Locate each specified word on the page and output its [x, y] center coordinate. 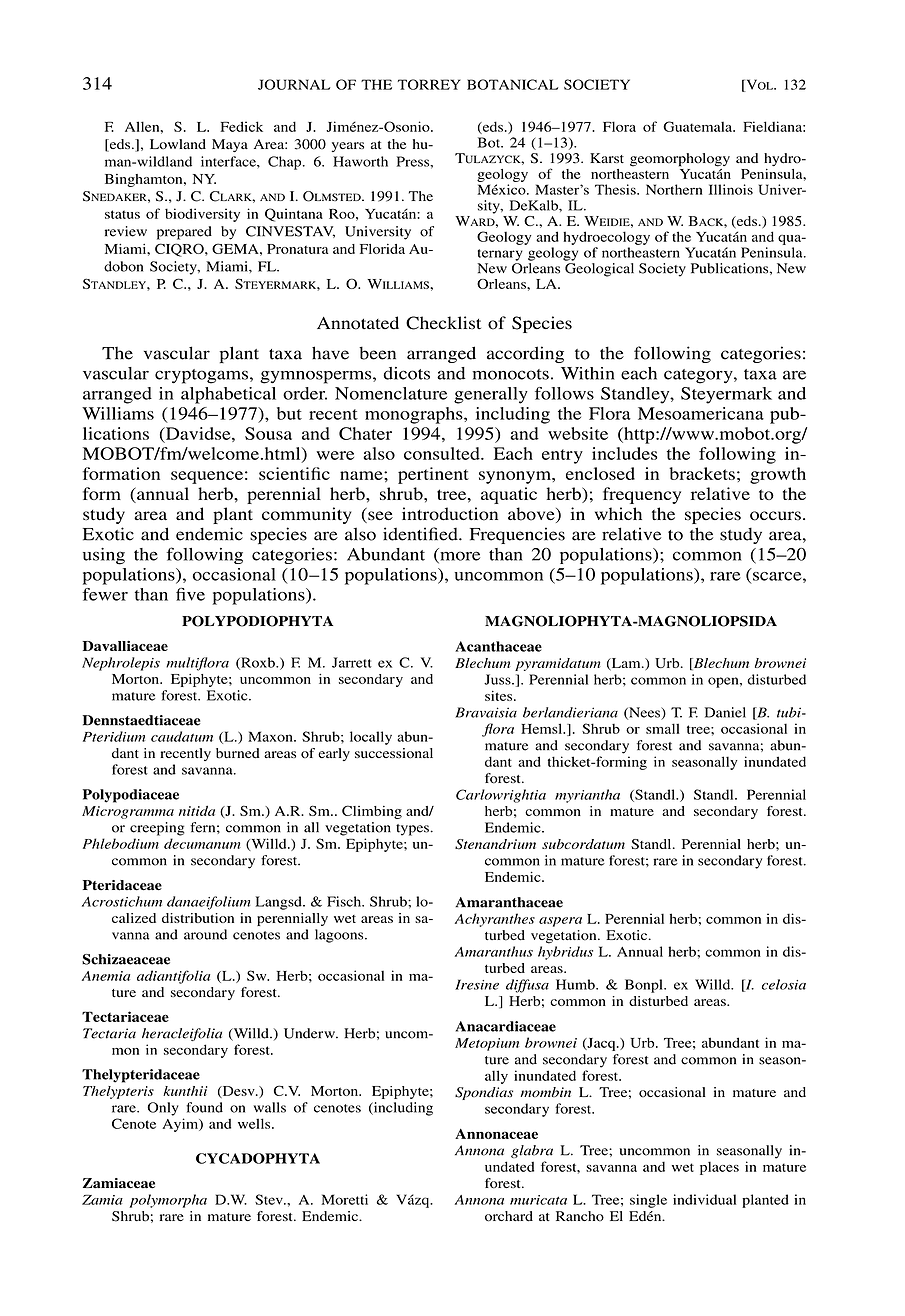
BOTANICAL [512, 84]
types [413, 830]
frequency [642, 495]
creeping [157, 829]
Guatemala [699, 126]
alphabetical [228, 395]
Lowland [178, 144]
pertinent [433, 475]
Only [163, 1109]
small [663, 728]
